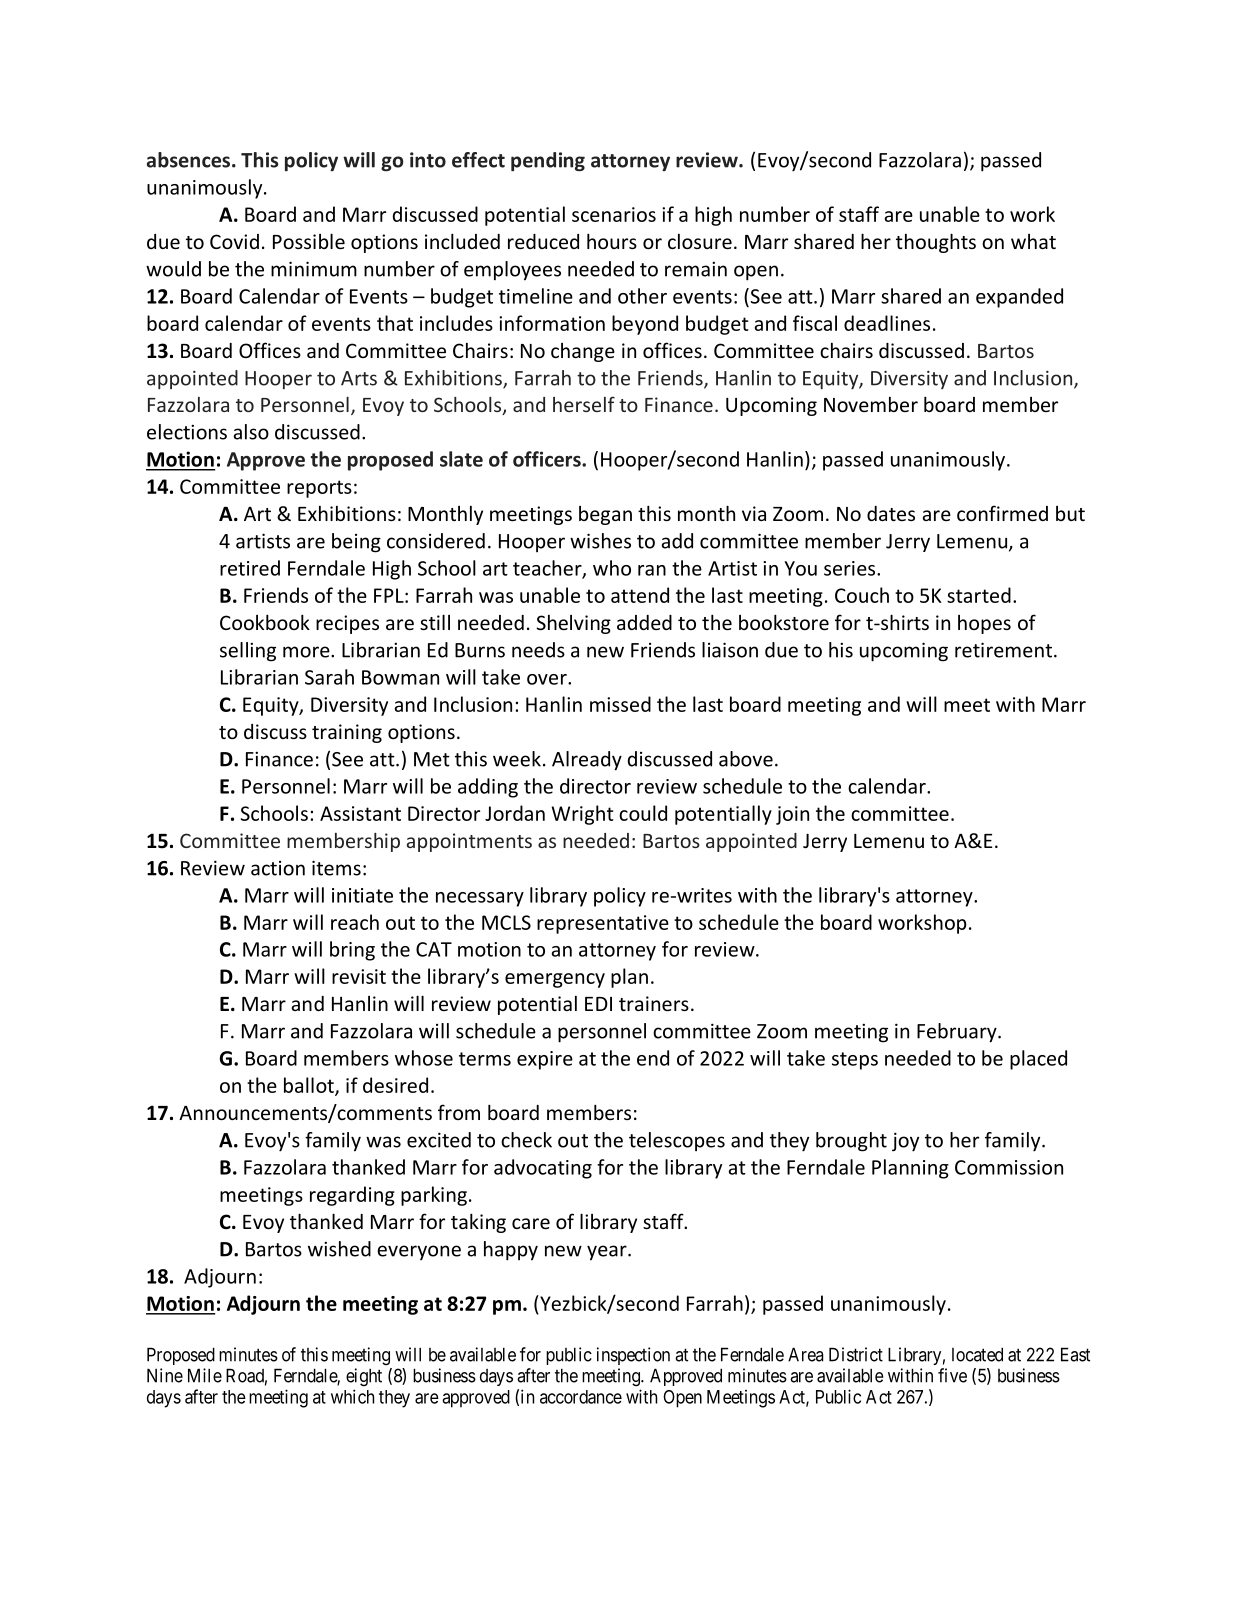 This screenshot has width=1241, height=1605. What do you see at coordinates (633, 1356) in the screenshot?
I see `inspection` at bounding box center [633, 1356].
